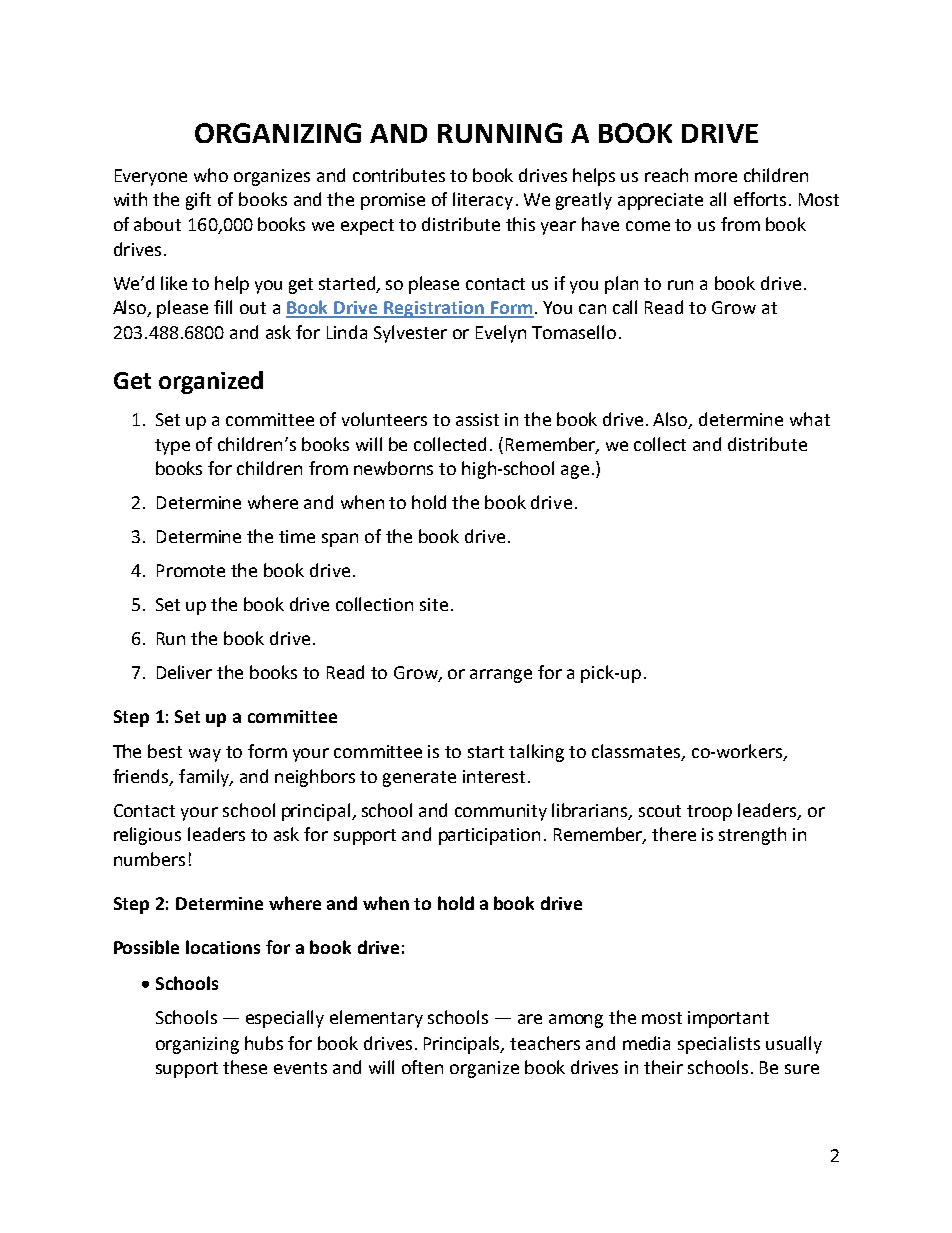  Describe the element at coordinates (422, 1067) in the screenshot. I see `often` at that location.
